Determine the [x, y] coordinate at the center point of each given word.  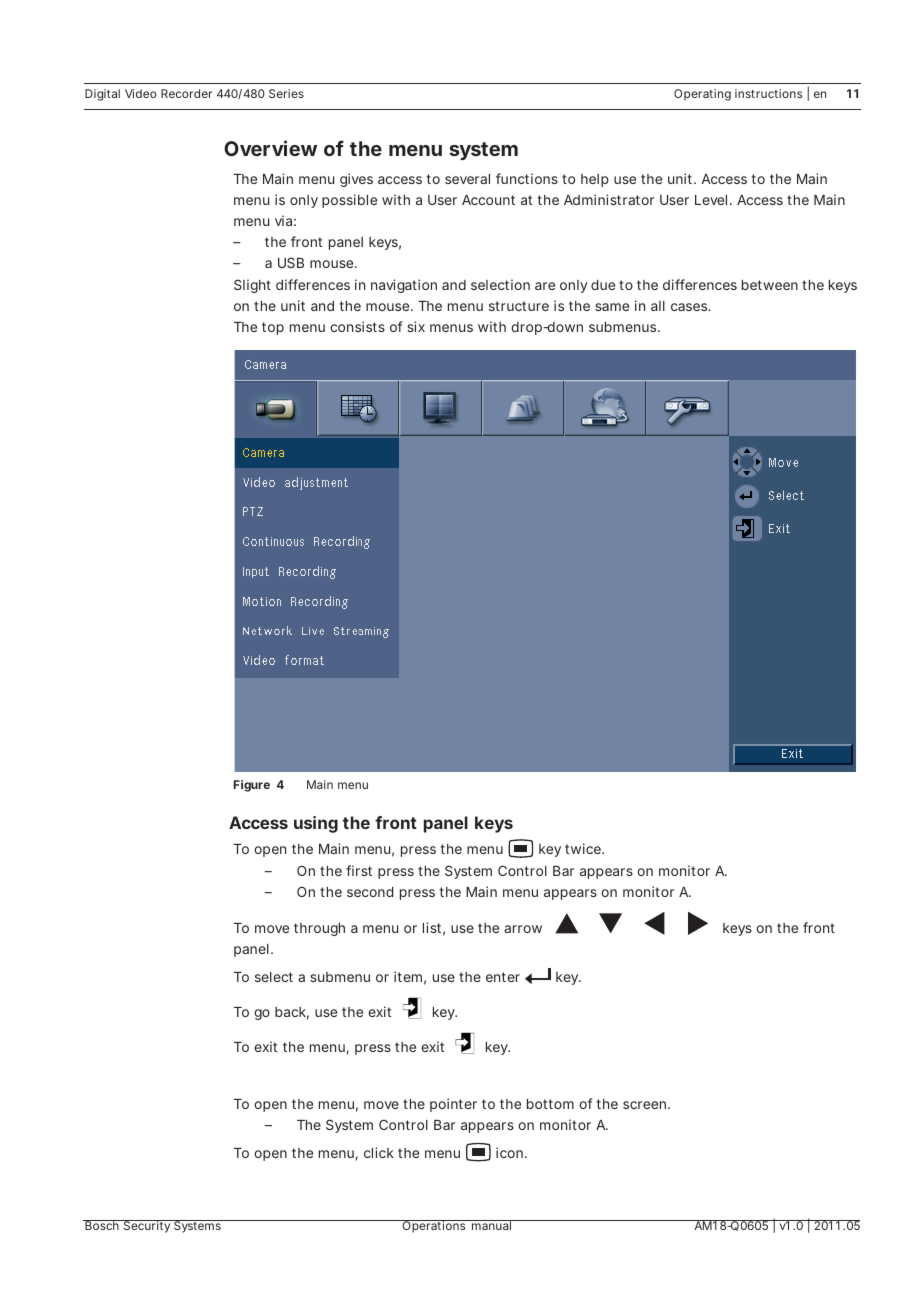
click [379, 1152]
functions [527, 178]
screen [644, 1105]
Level [711, 200]
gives [356, 180]
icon [509, 1152]
